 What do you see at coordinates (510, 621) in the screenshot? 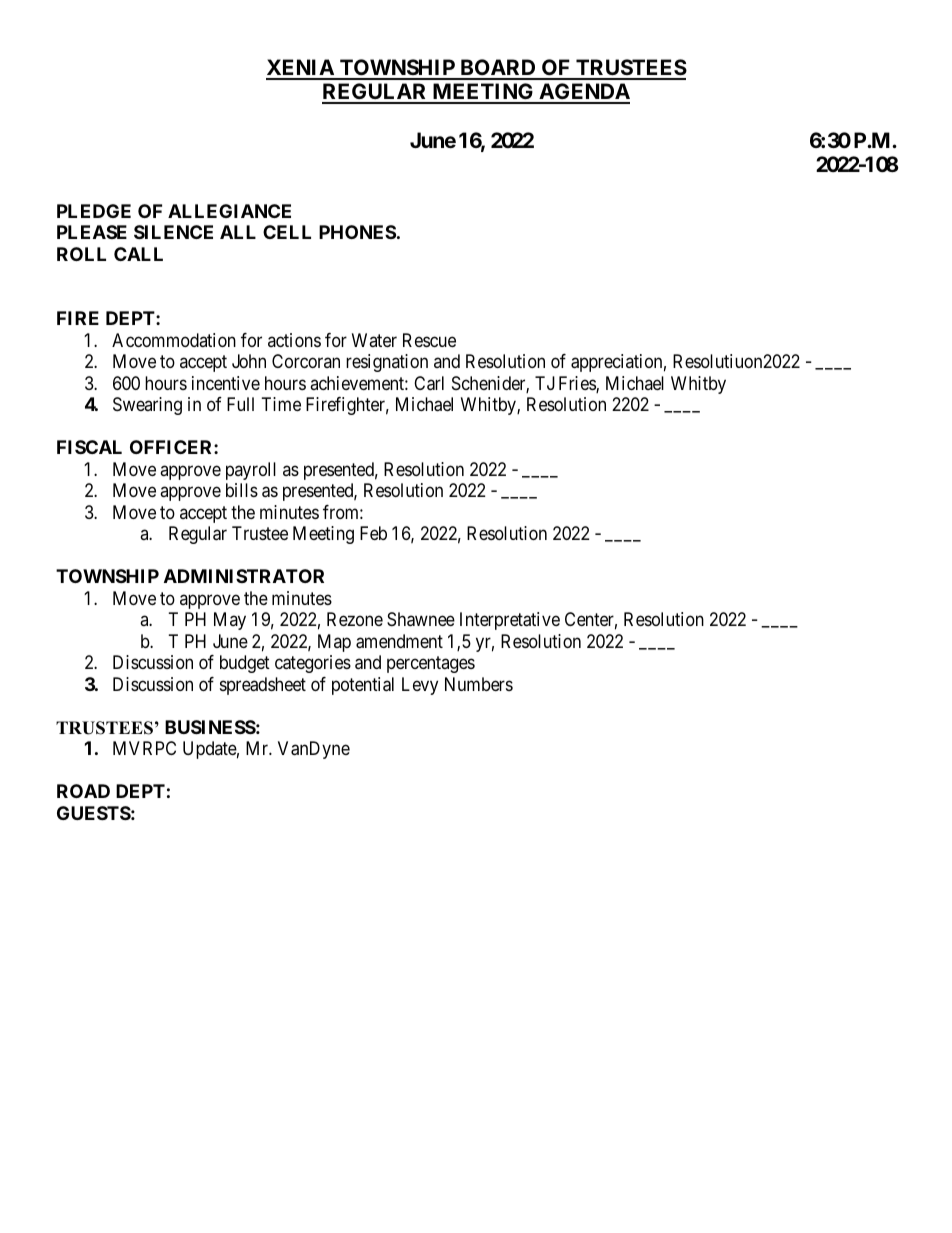
I see `Interpretative` at bounding box center [510, 621].
